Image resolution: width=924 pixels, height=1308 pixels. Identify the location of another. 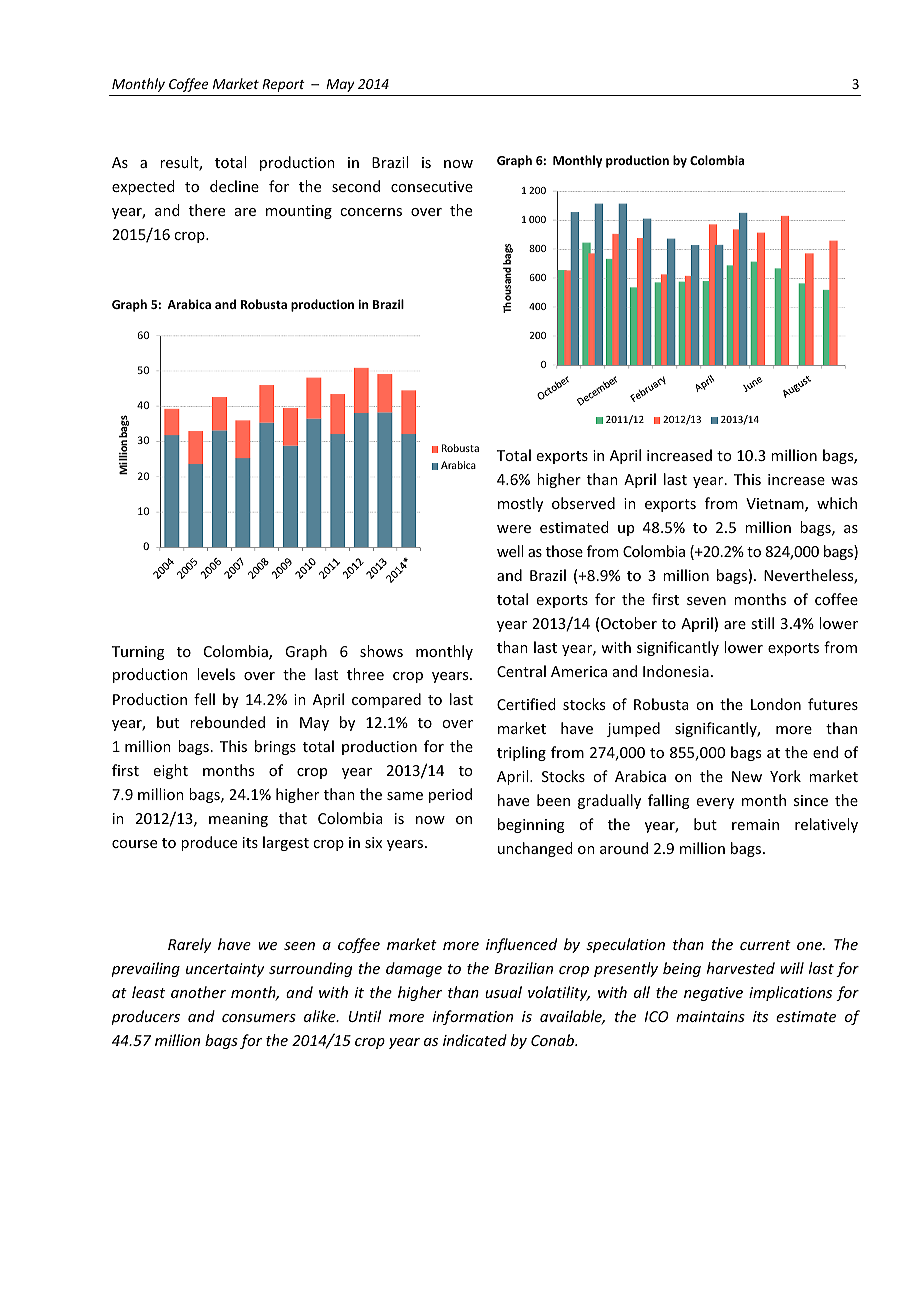
(198, 992).
